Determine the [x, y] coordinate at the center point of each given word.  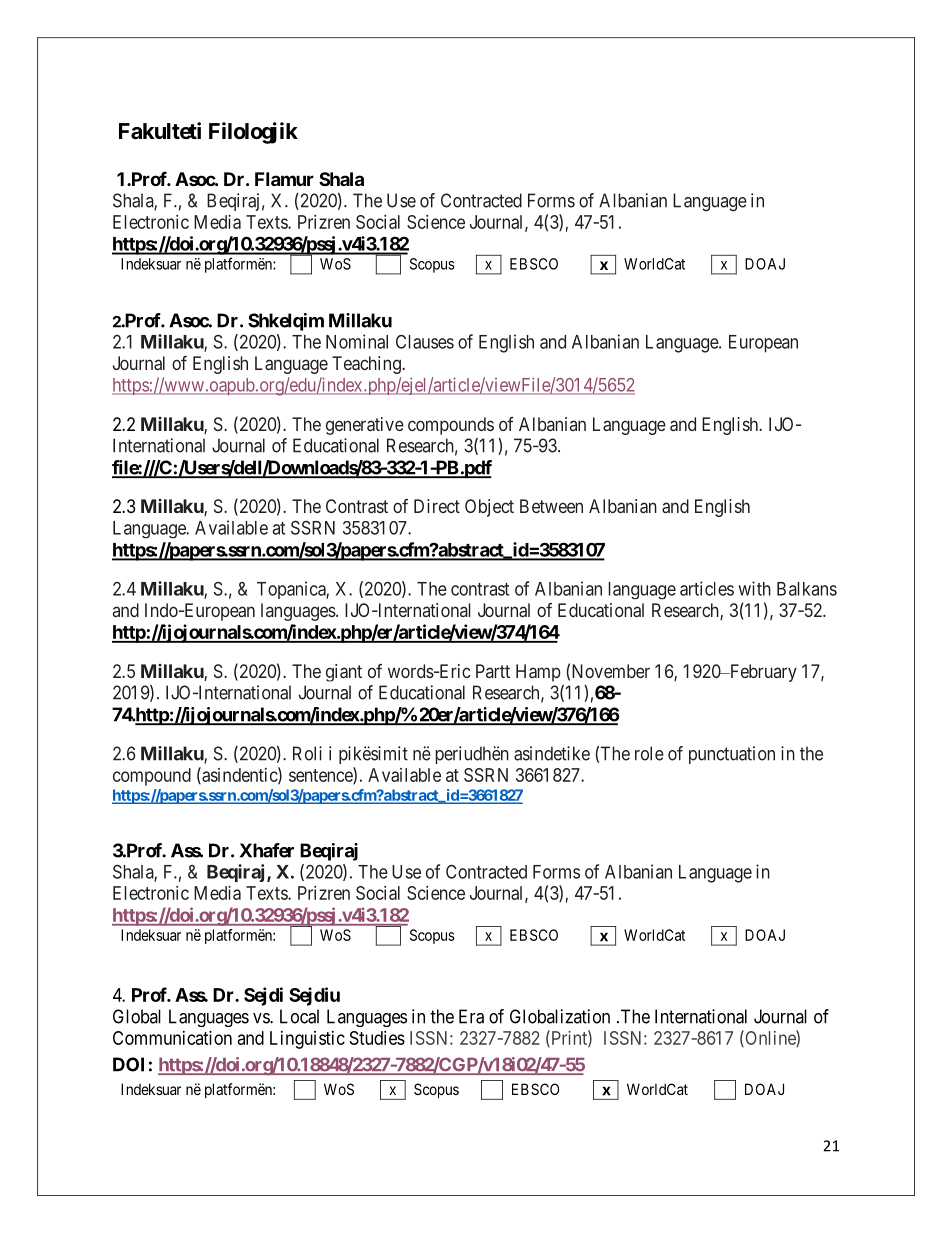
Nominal [357, 341]
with [754, 588]
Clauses [425, 341]
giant [344, 673]
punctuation [732, 755]
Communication [172, 1038]
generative [365, 426]
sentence [321, 776]
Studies [377, 1038]
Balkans [807, 589]
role [649, 753]
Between [551, 506]
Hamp [538, 673]
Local [299, 1016]
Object [489, 508]
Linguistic [307, 1040]
